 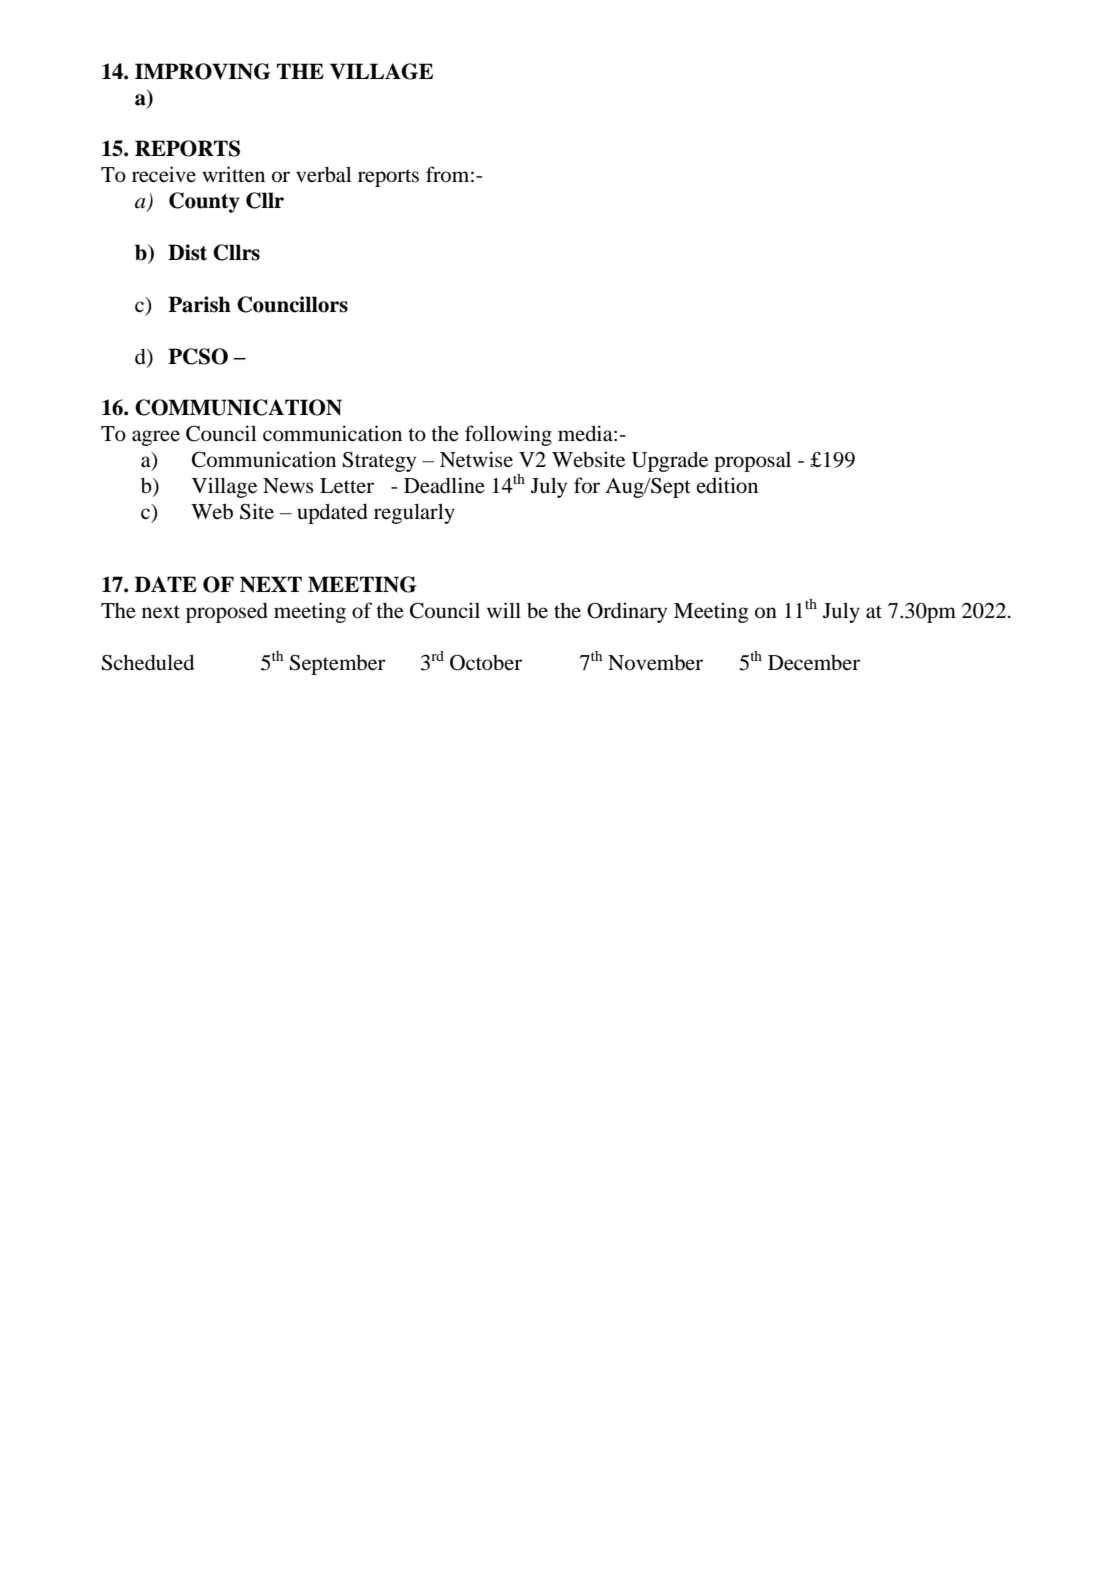 What do you see at coordinates (486, 662) in the screenshot?
I see `October` at bounding box center [486, 662].
